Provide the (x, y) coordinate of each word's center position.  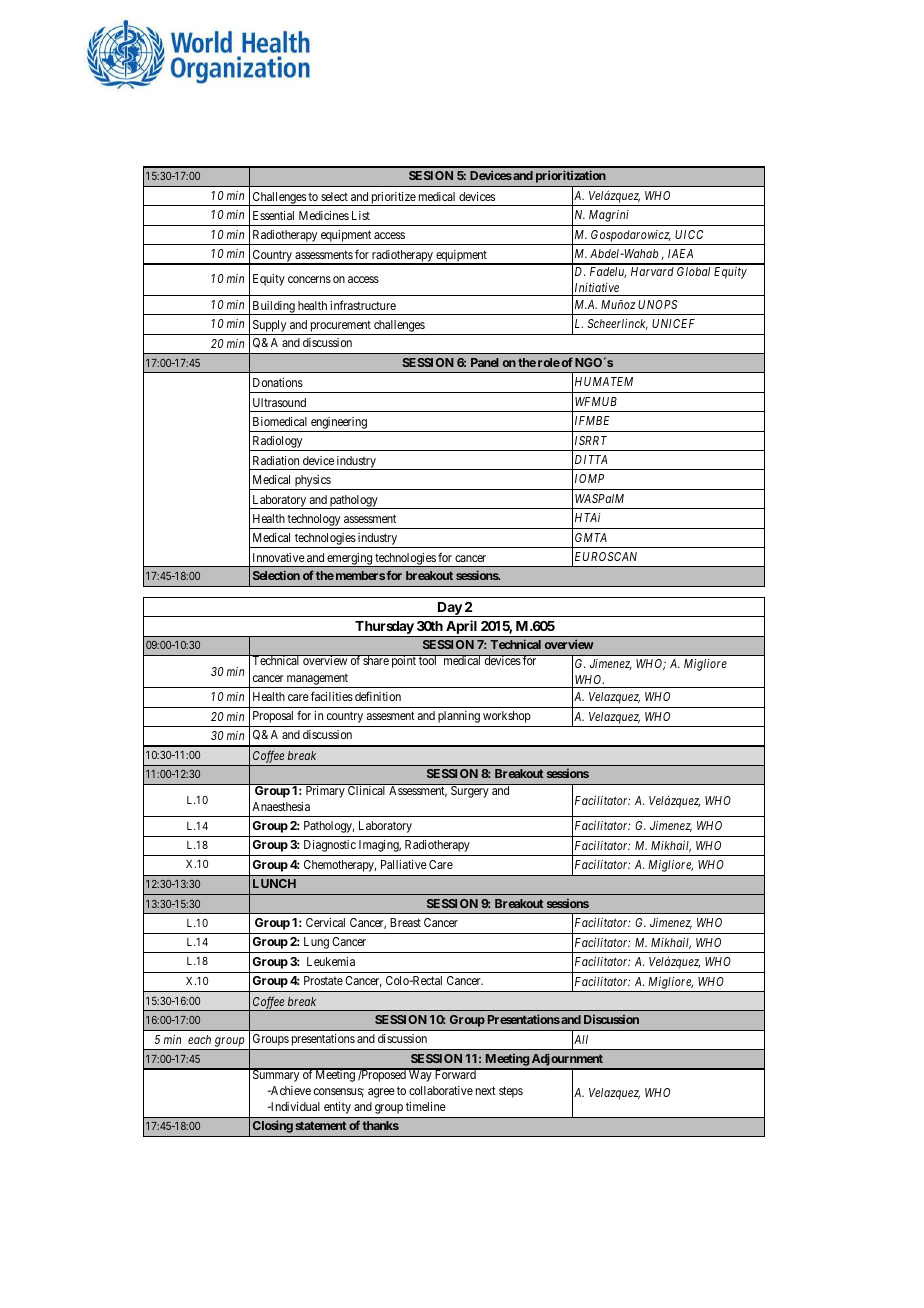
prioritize (393, 199)
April (461, 628)
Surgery (470, 791)
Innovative (279, 557)
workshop (507, 717)
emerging (349, 560)
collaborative (441, 1090)
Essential (273, 215)
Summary (276, 1075)
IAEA (680, 253)
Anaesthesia (281, 806)
